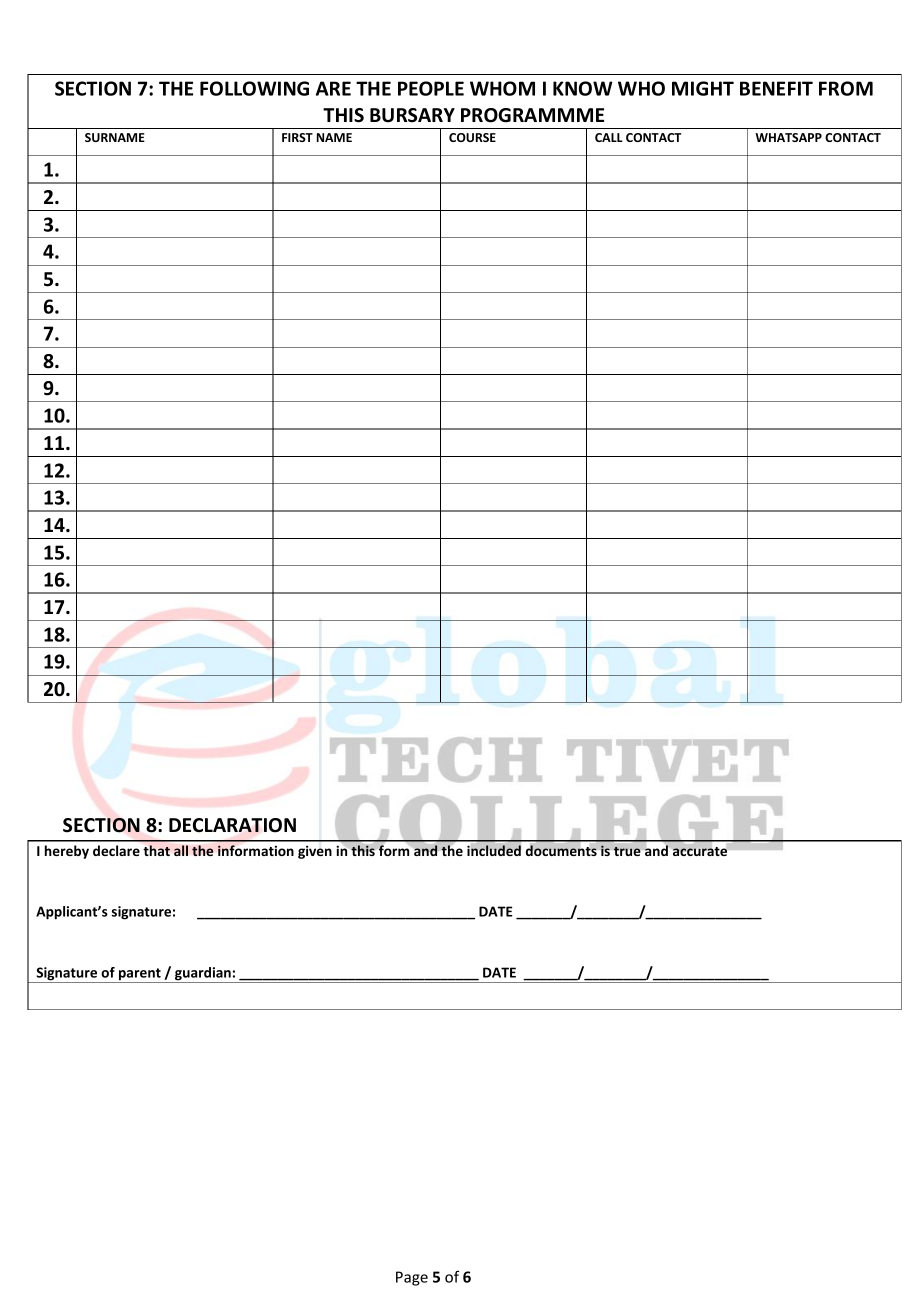 The image size is (924, 1308). Describe the element at coordinates (254, 88) in the document. I see `FOLLOWING` at that location.
